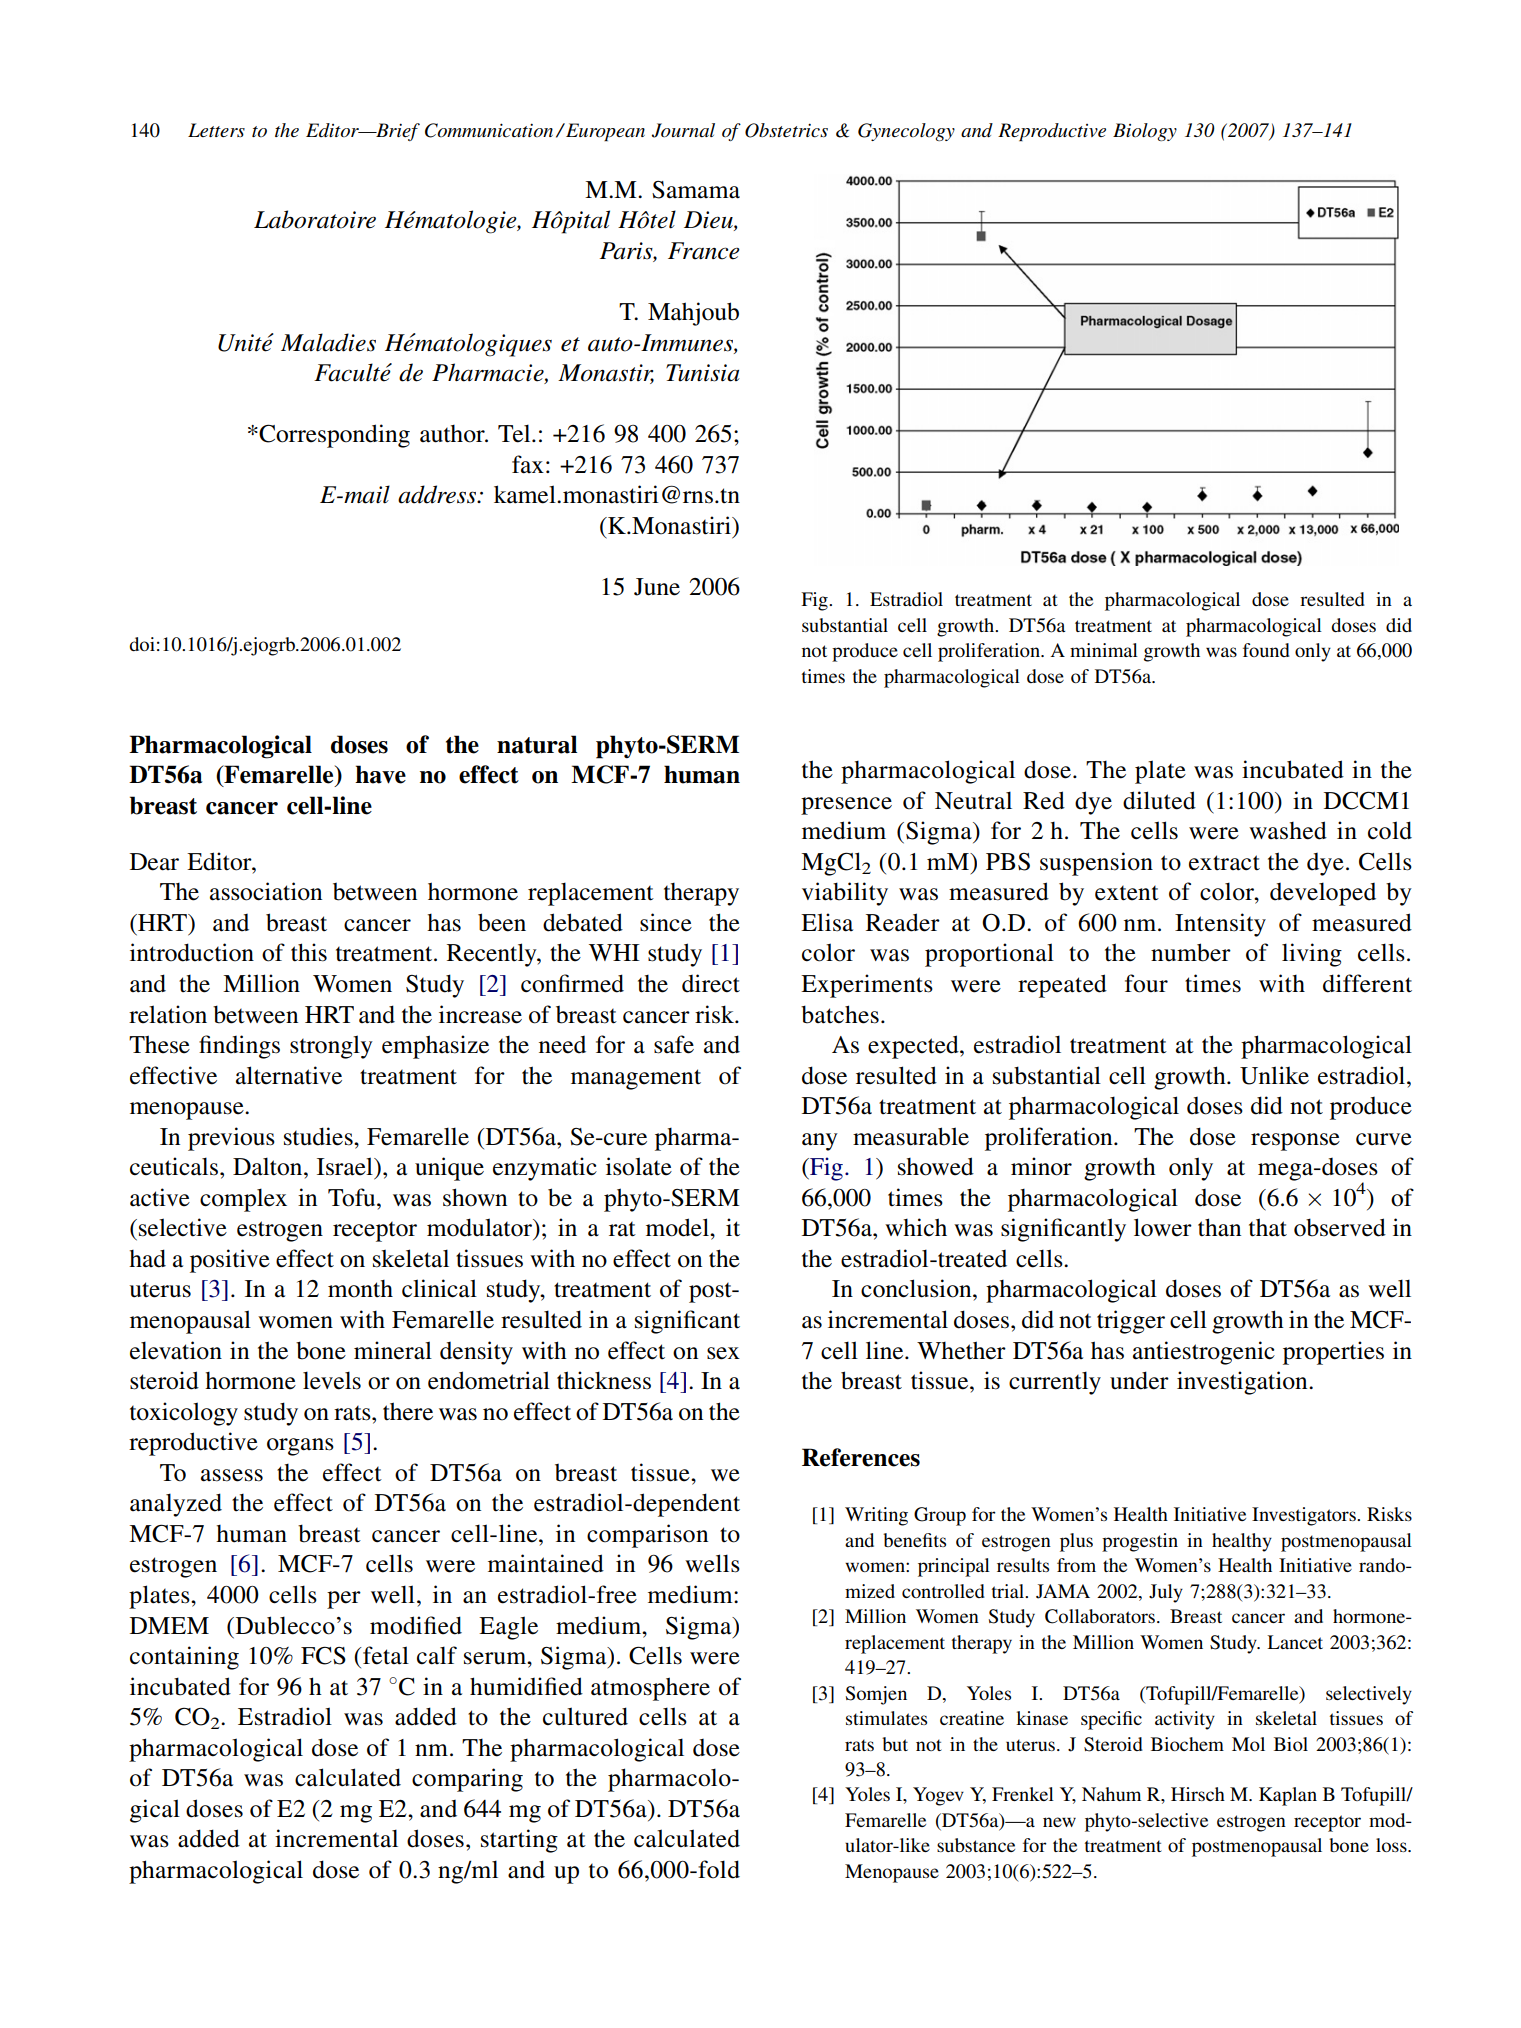  Describe the element at coordinates (1305, 1516) in the screenshot. I see `Investigators` at that location.
